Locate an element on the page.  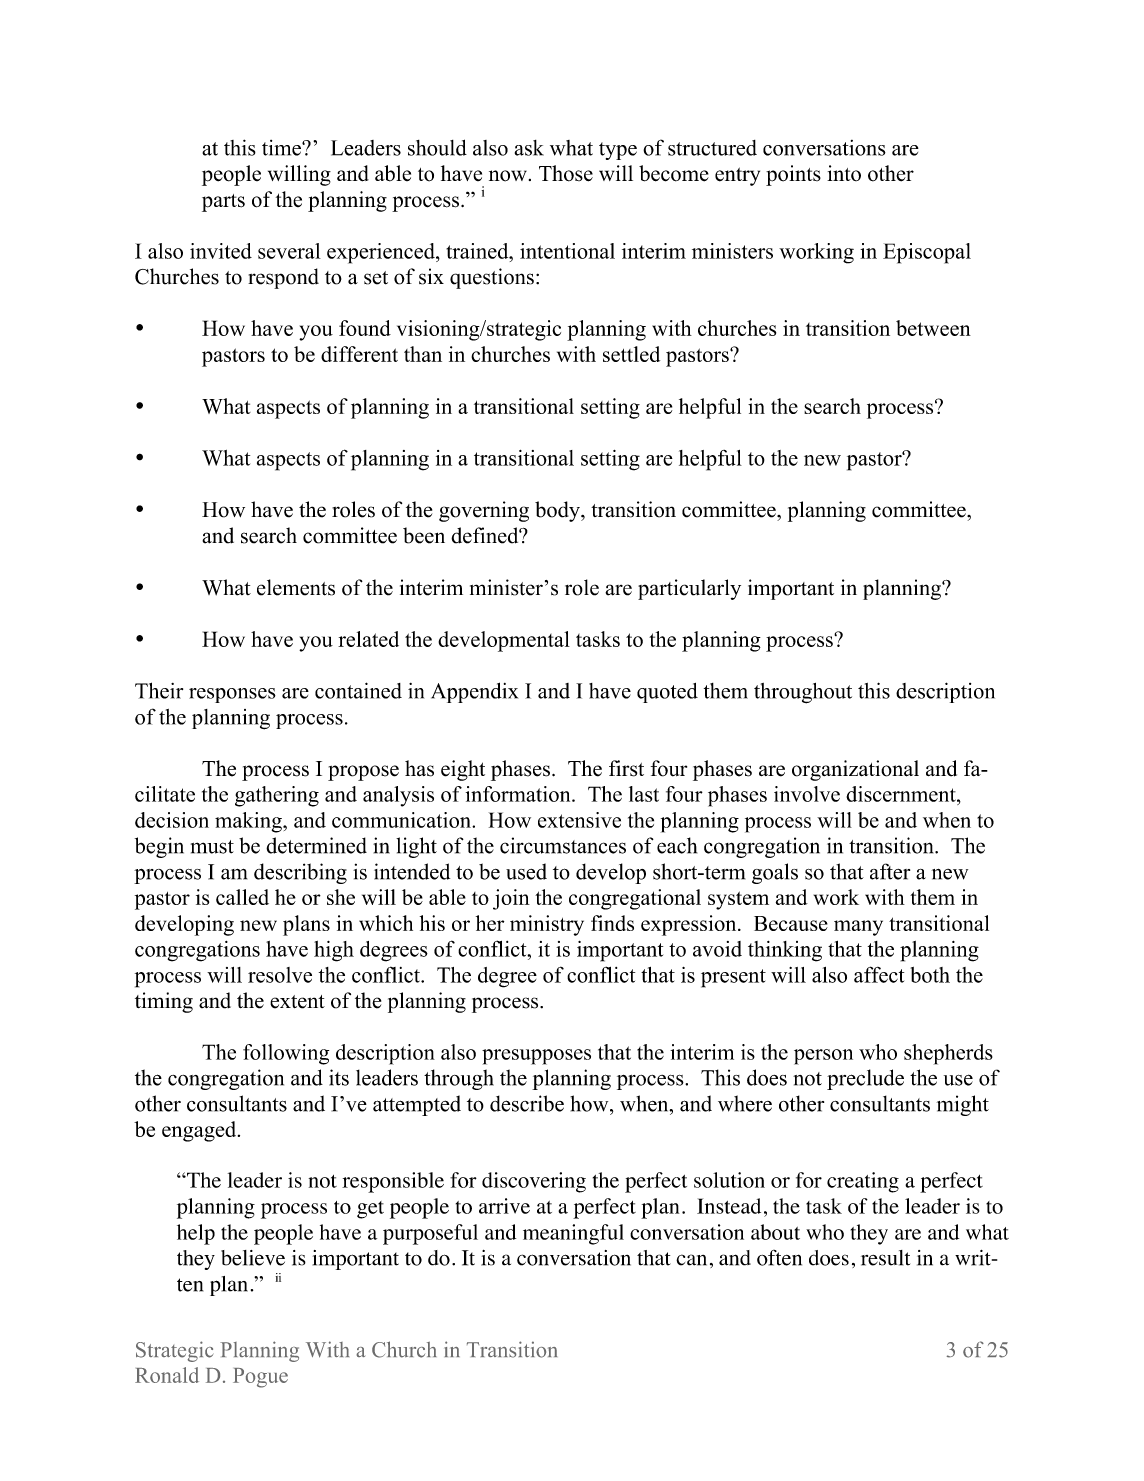
Pogue is located at coordinates (260, 1378).
